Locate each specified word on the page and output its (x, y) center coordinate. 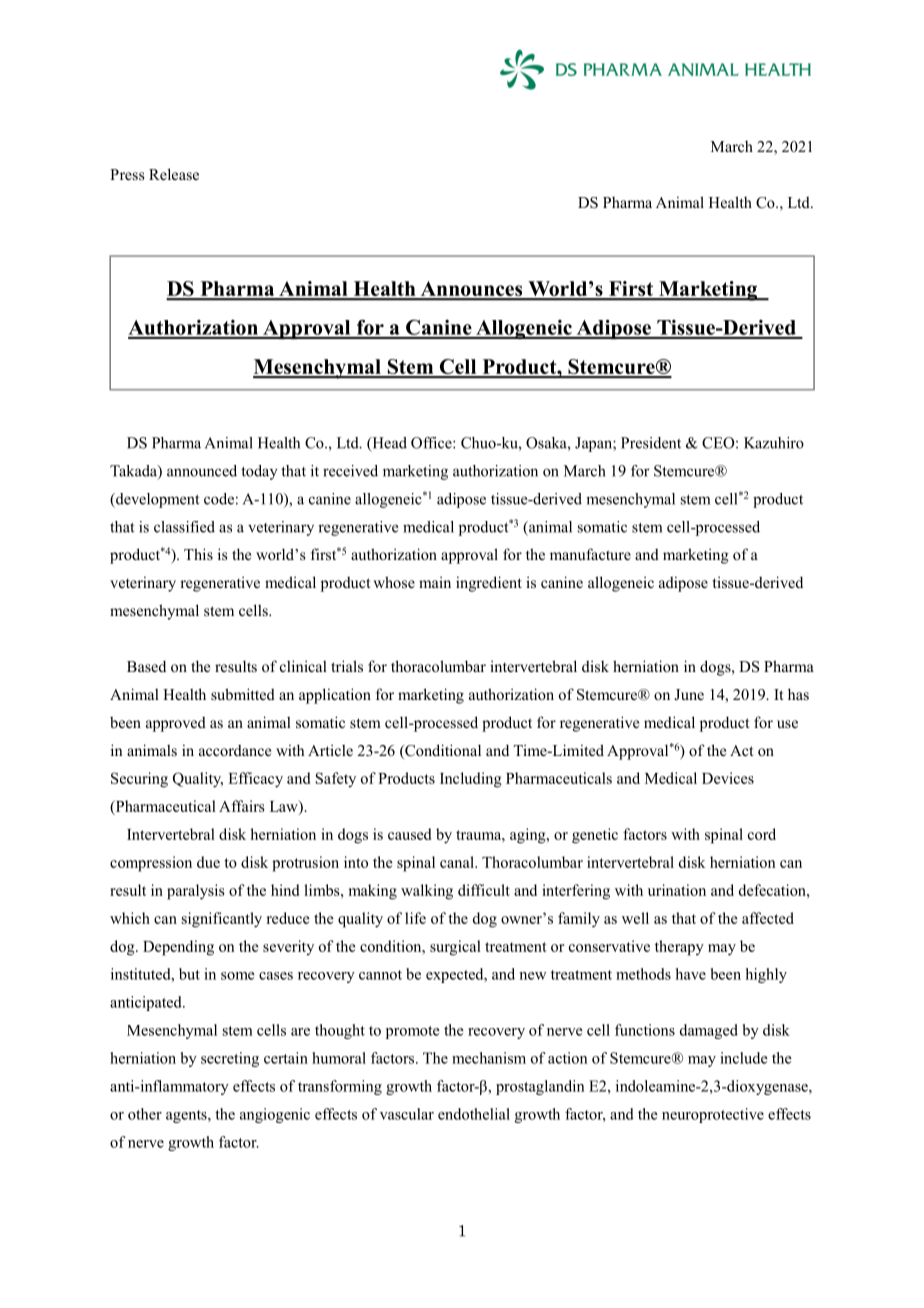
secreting (230, 1059)
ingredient (489, 584)
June (689, 695)
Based (146, 666)
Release (174, 174)
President (651, 443)
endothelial (474, 1114)
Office (432, 443)
